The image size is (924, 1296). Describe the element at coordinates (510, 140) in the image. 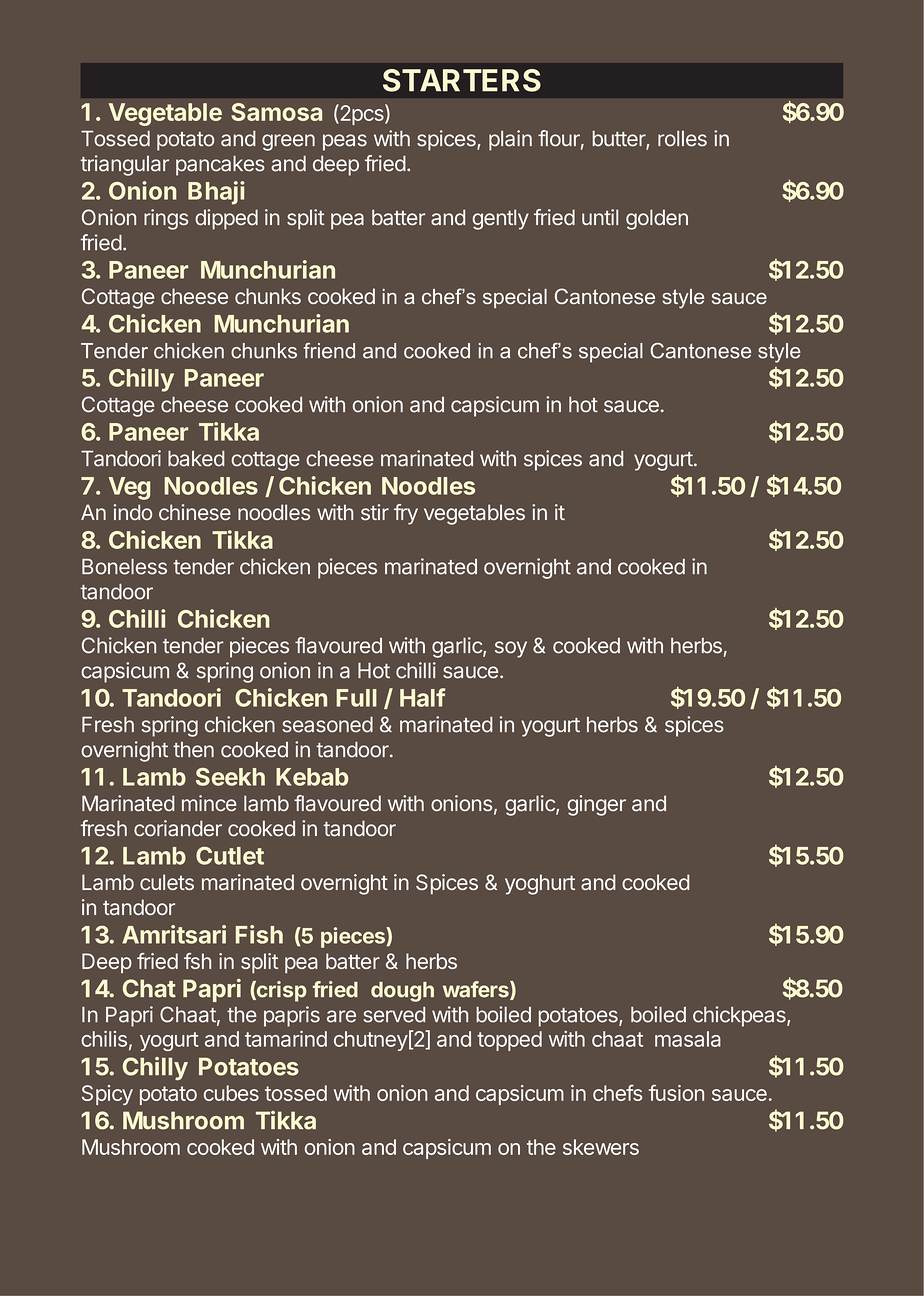

I see `plain` at that location.
